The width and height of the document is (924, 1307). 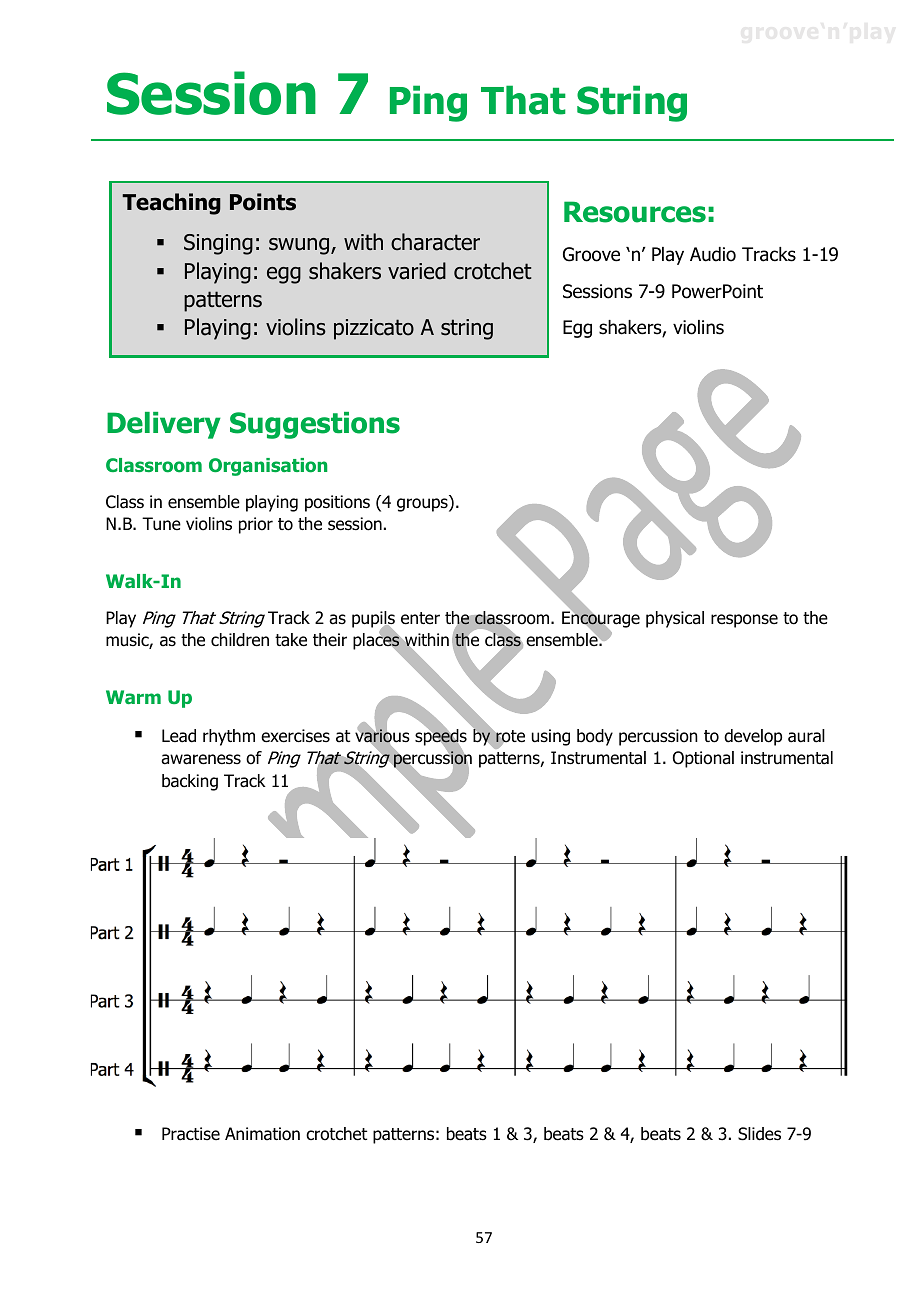 What do you see at coordinates (420, 618) in the document?
I see `enter` at bounding box center [420, 618].
